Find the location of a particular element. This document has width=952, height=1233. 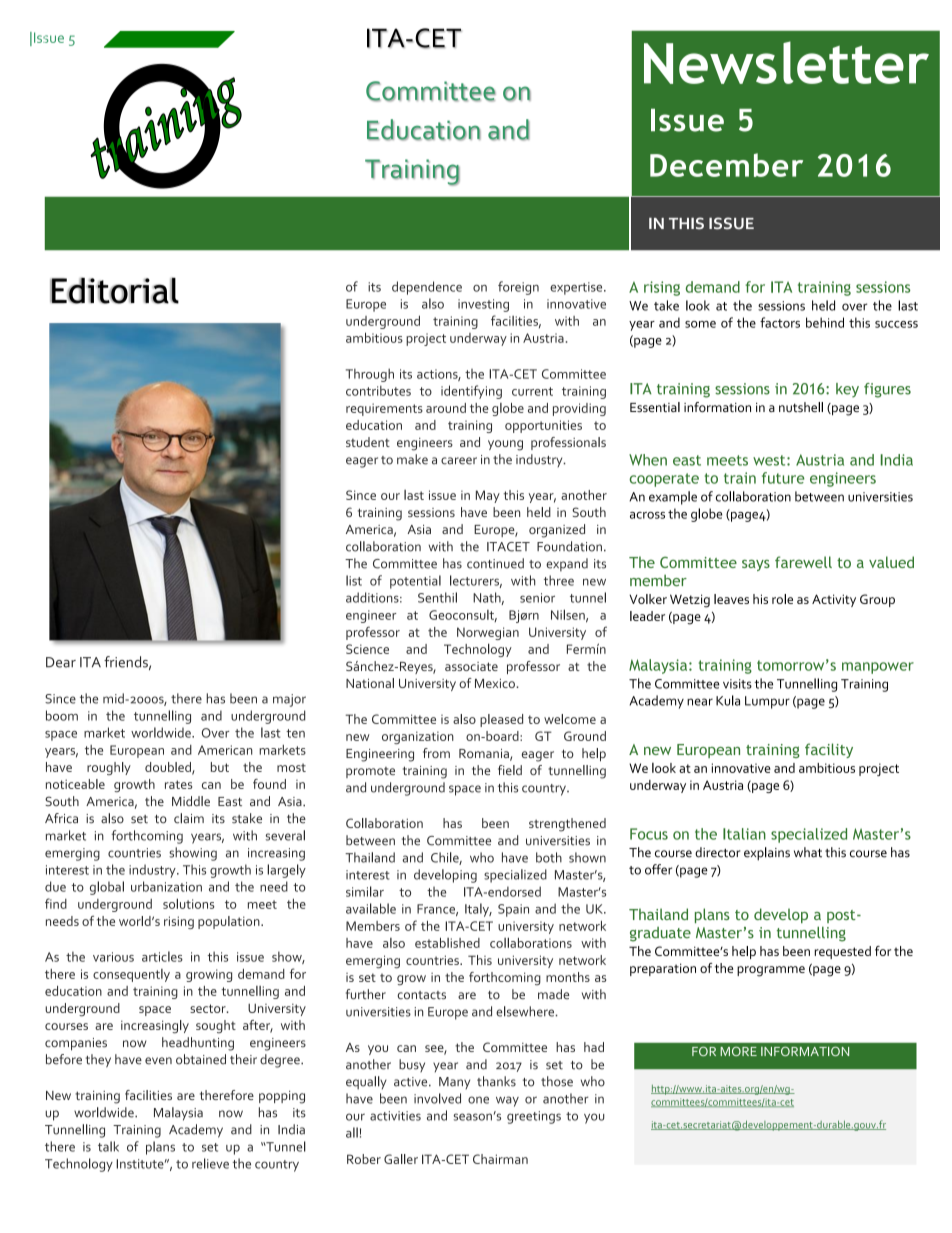

dependence is located at coordinates (427, 288).
